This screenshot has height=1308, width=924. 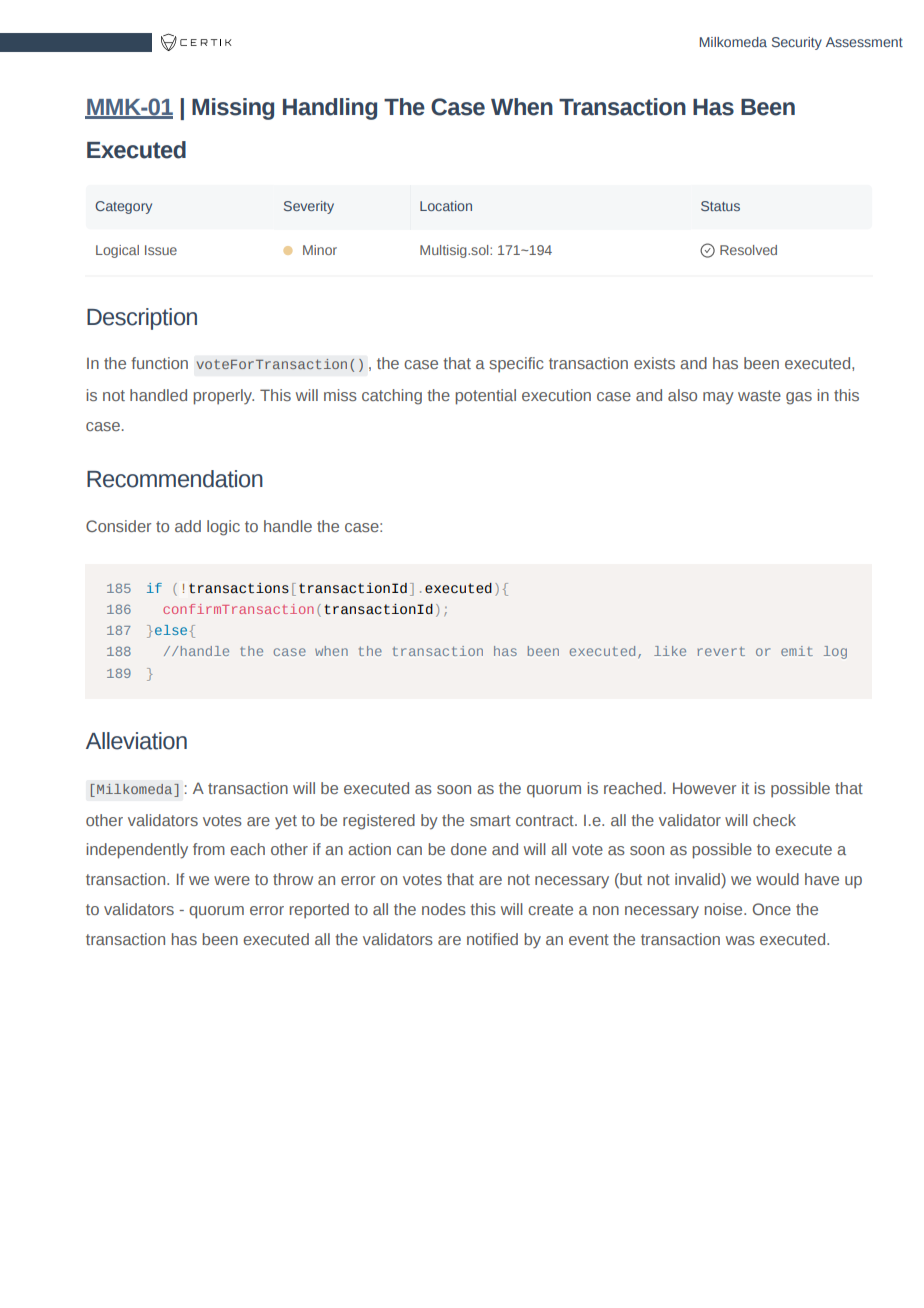 I want to click on Once, so click(x=772, y=909).
